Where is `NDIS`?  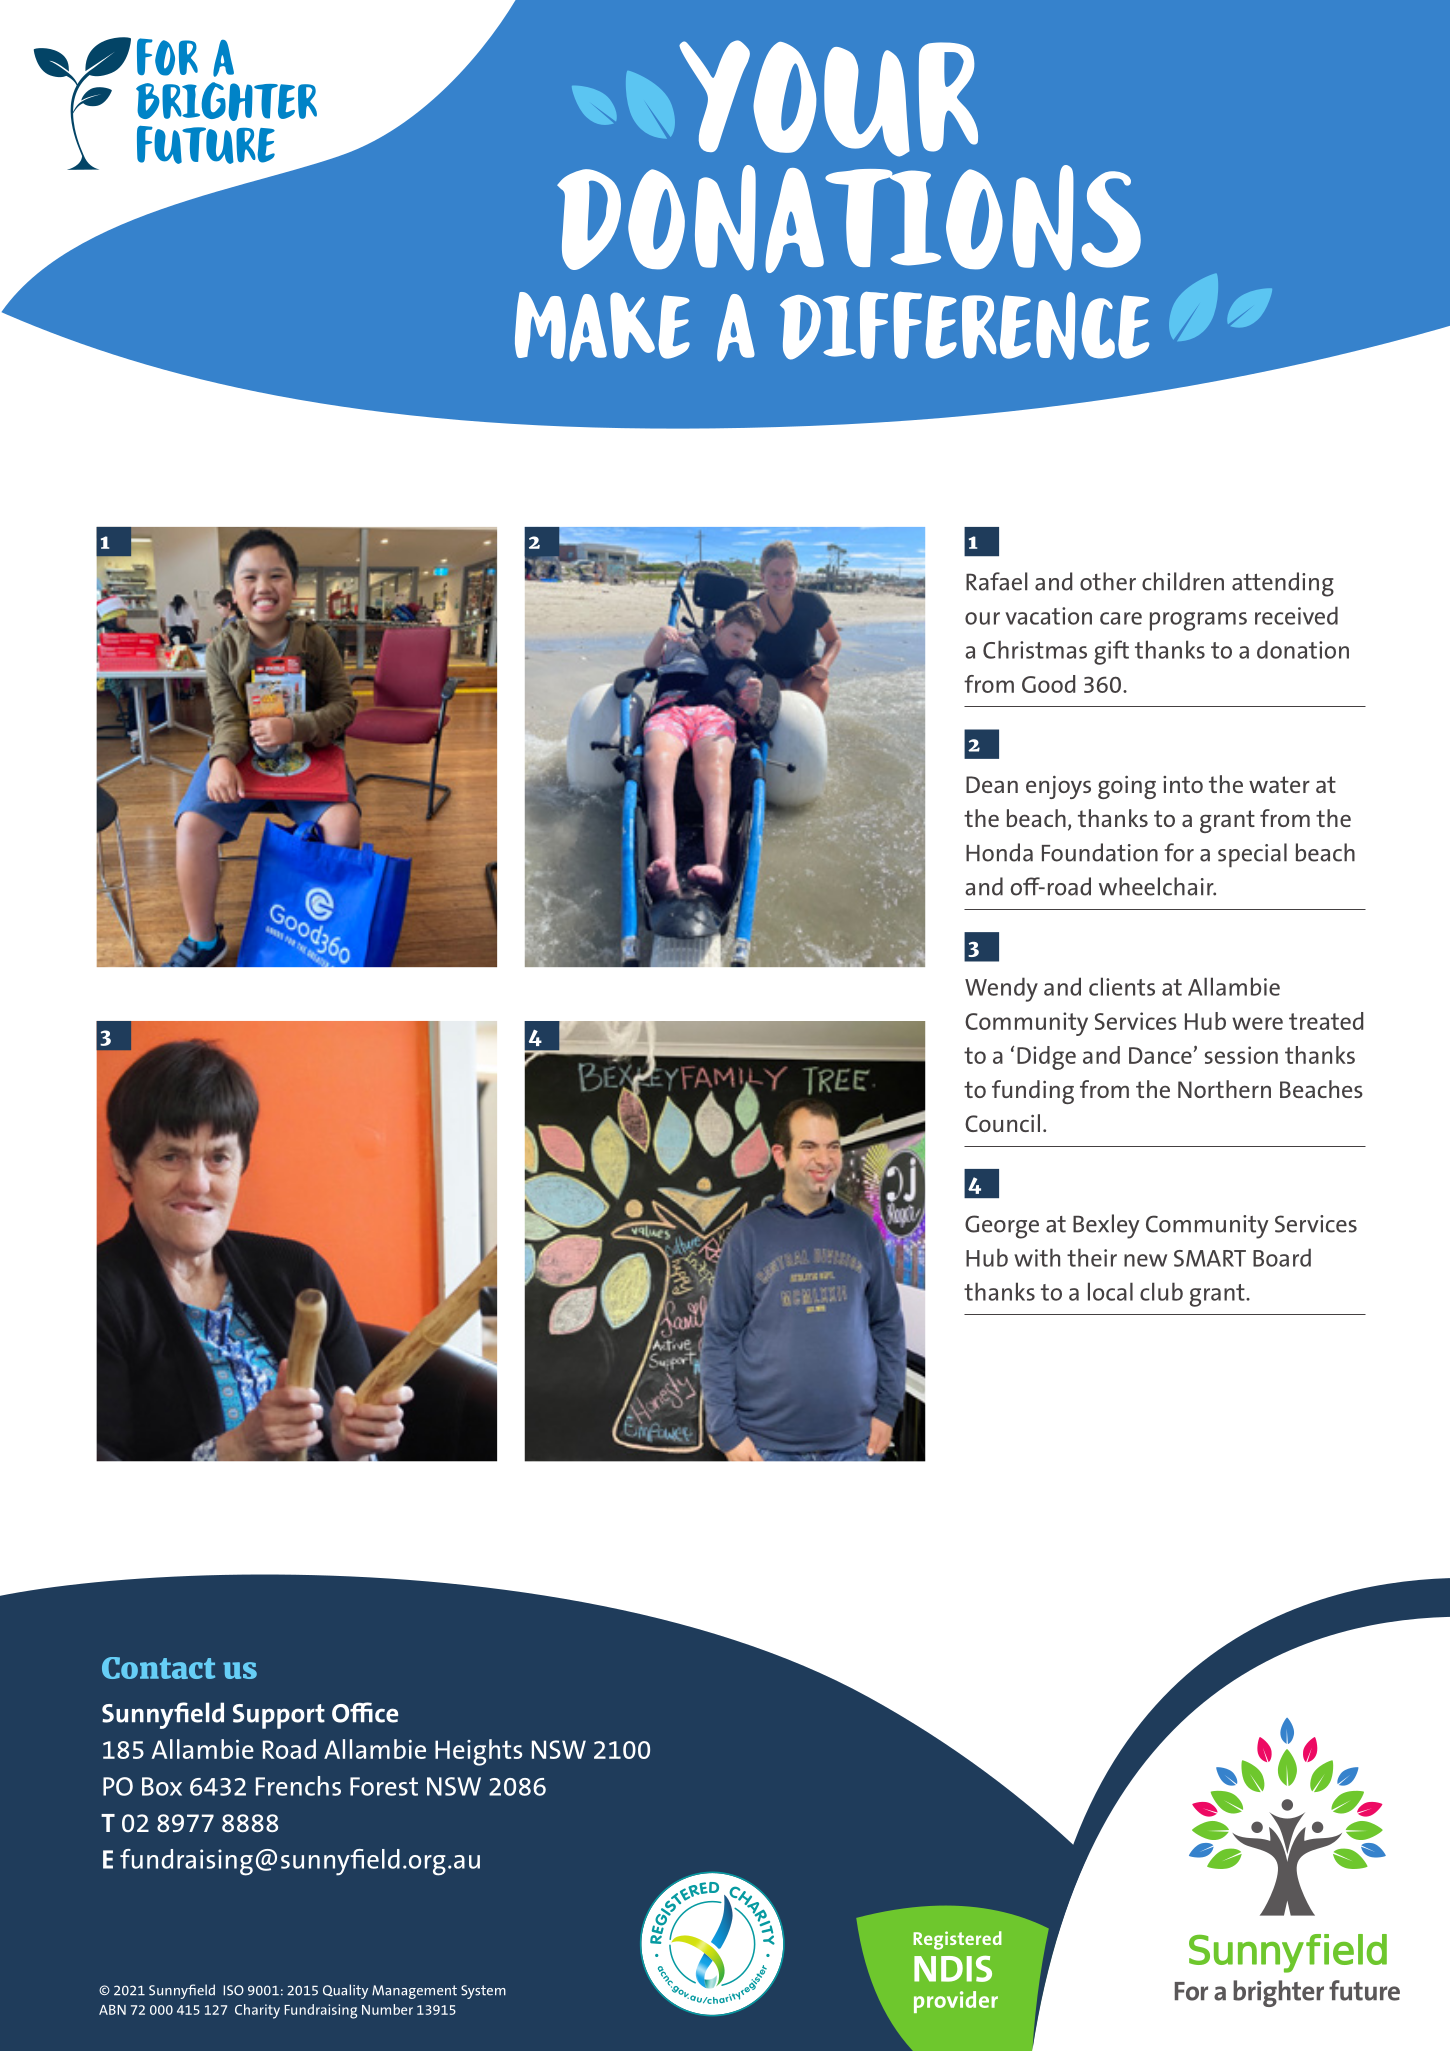
NDIS is located at coordinates (953, 1969).
